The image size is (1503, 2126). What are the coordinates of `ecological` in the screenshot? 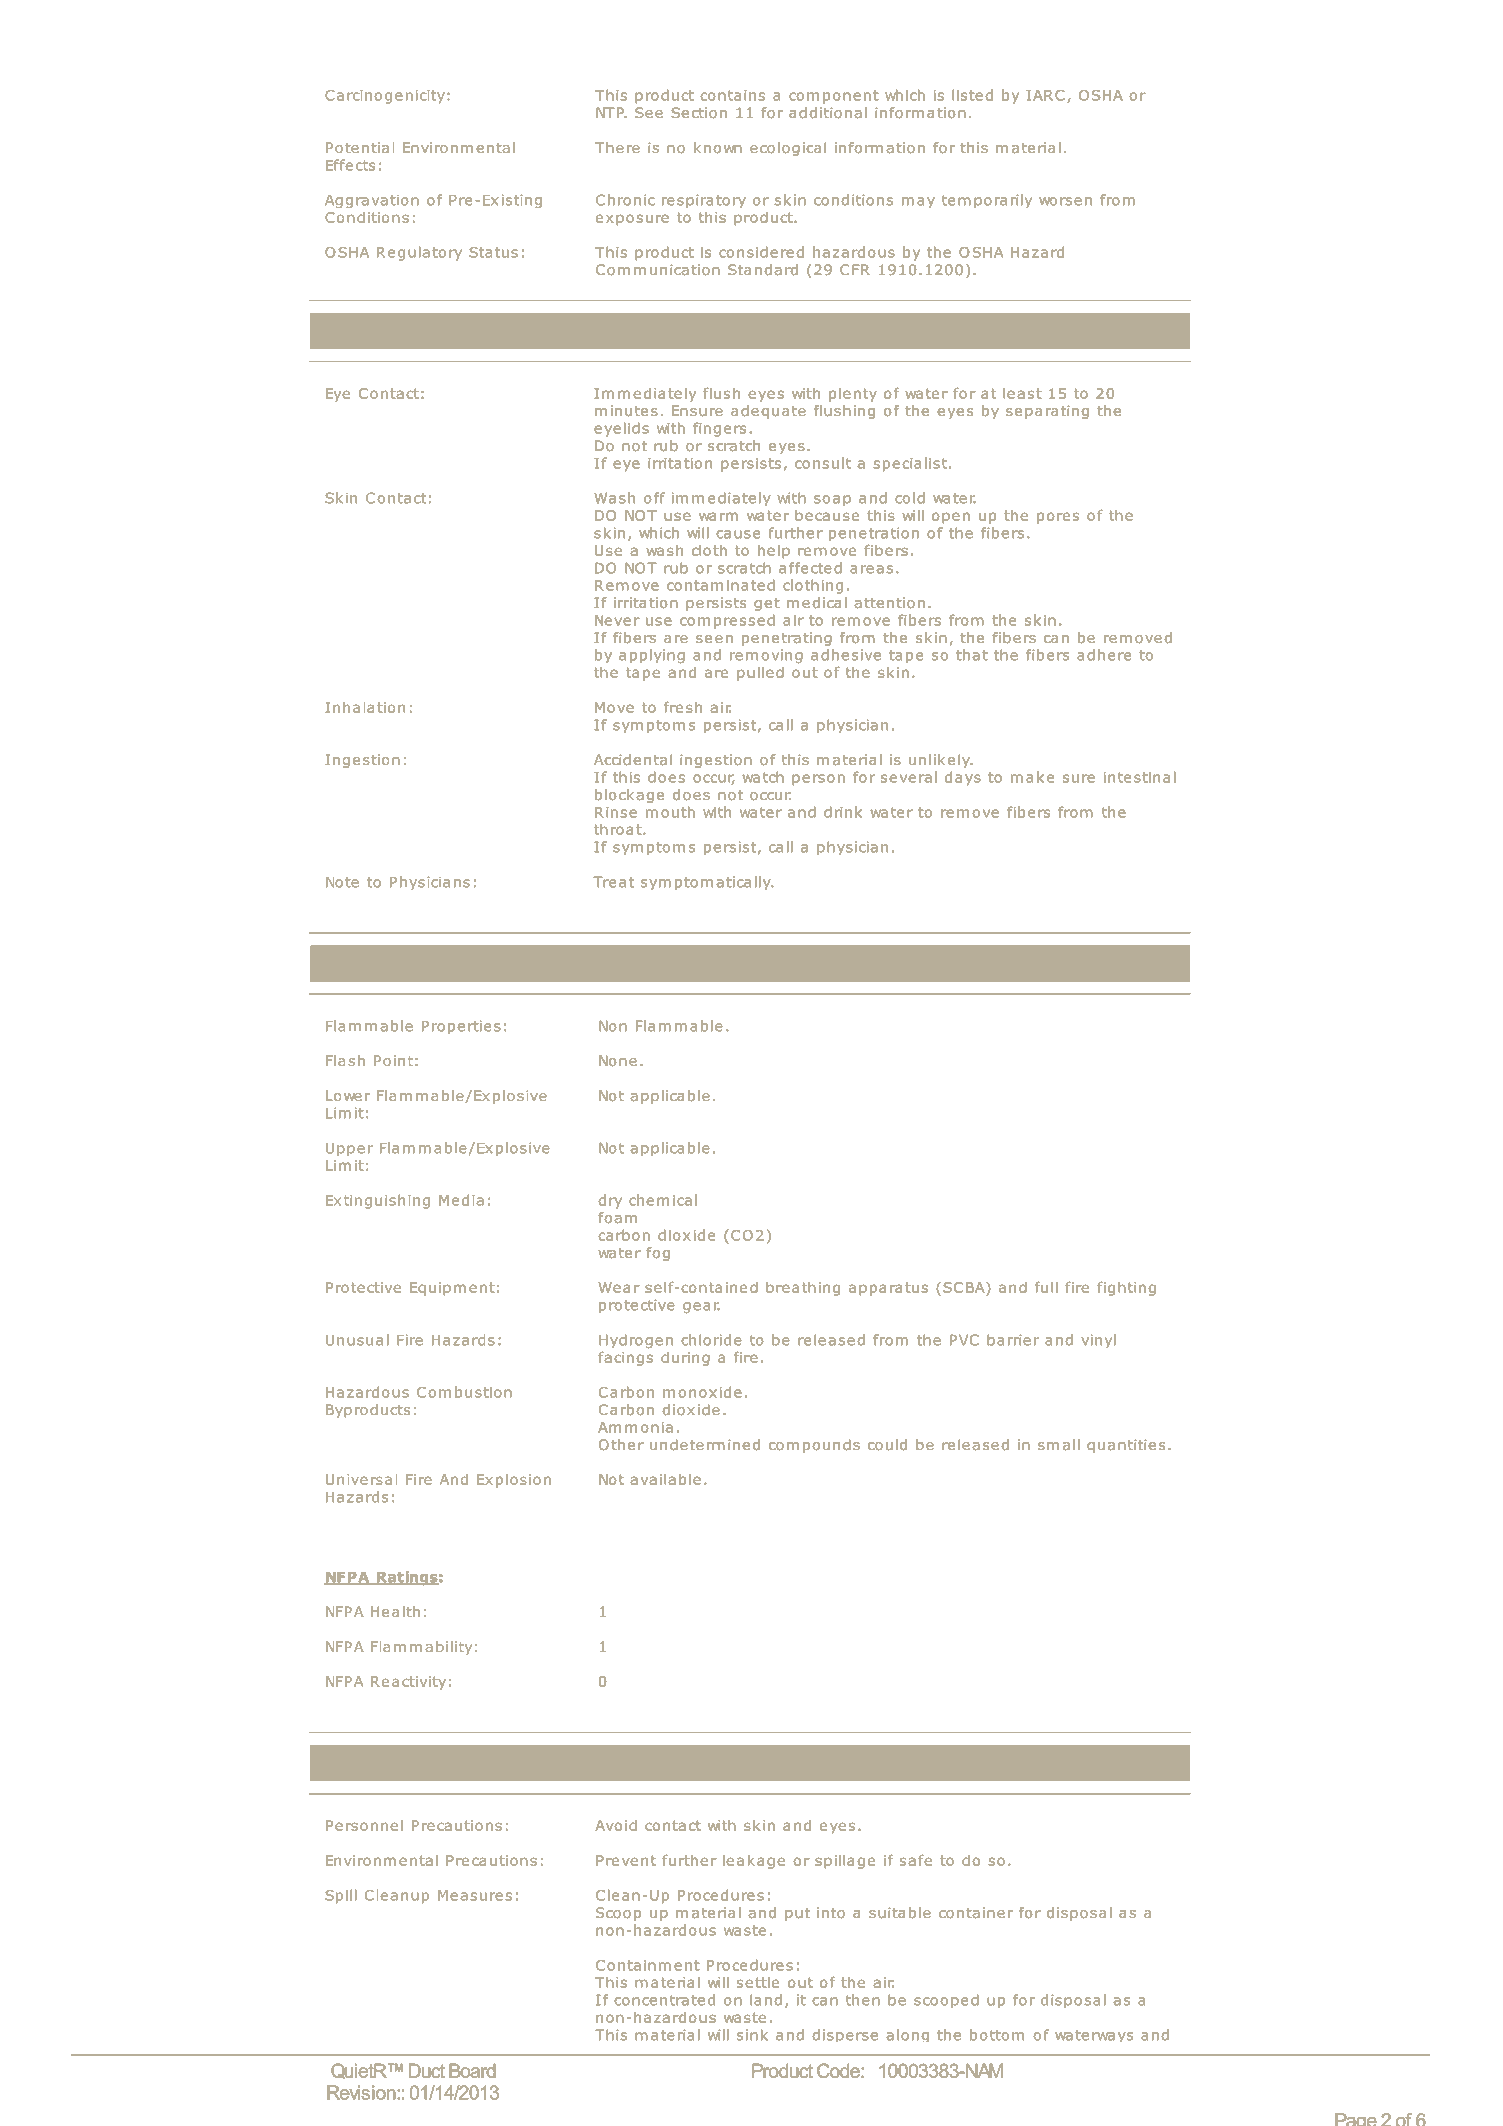 It's located at (788, 149).
